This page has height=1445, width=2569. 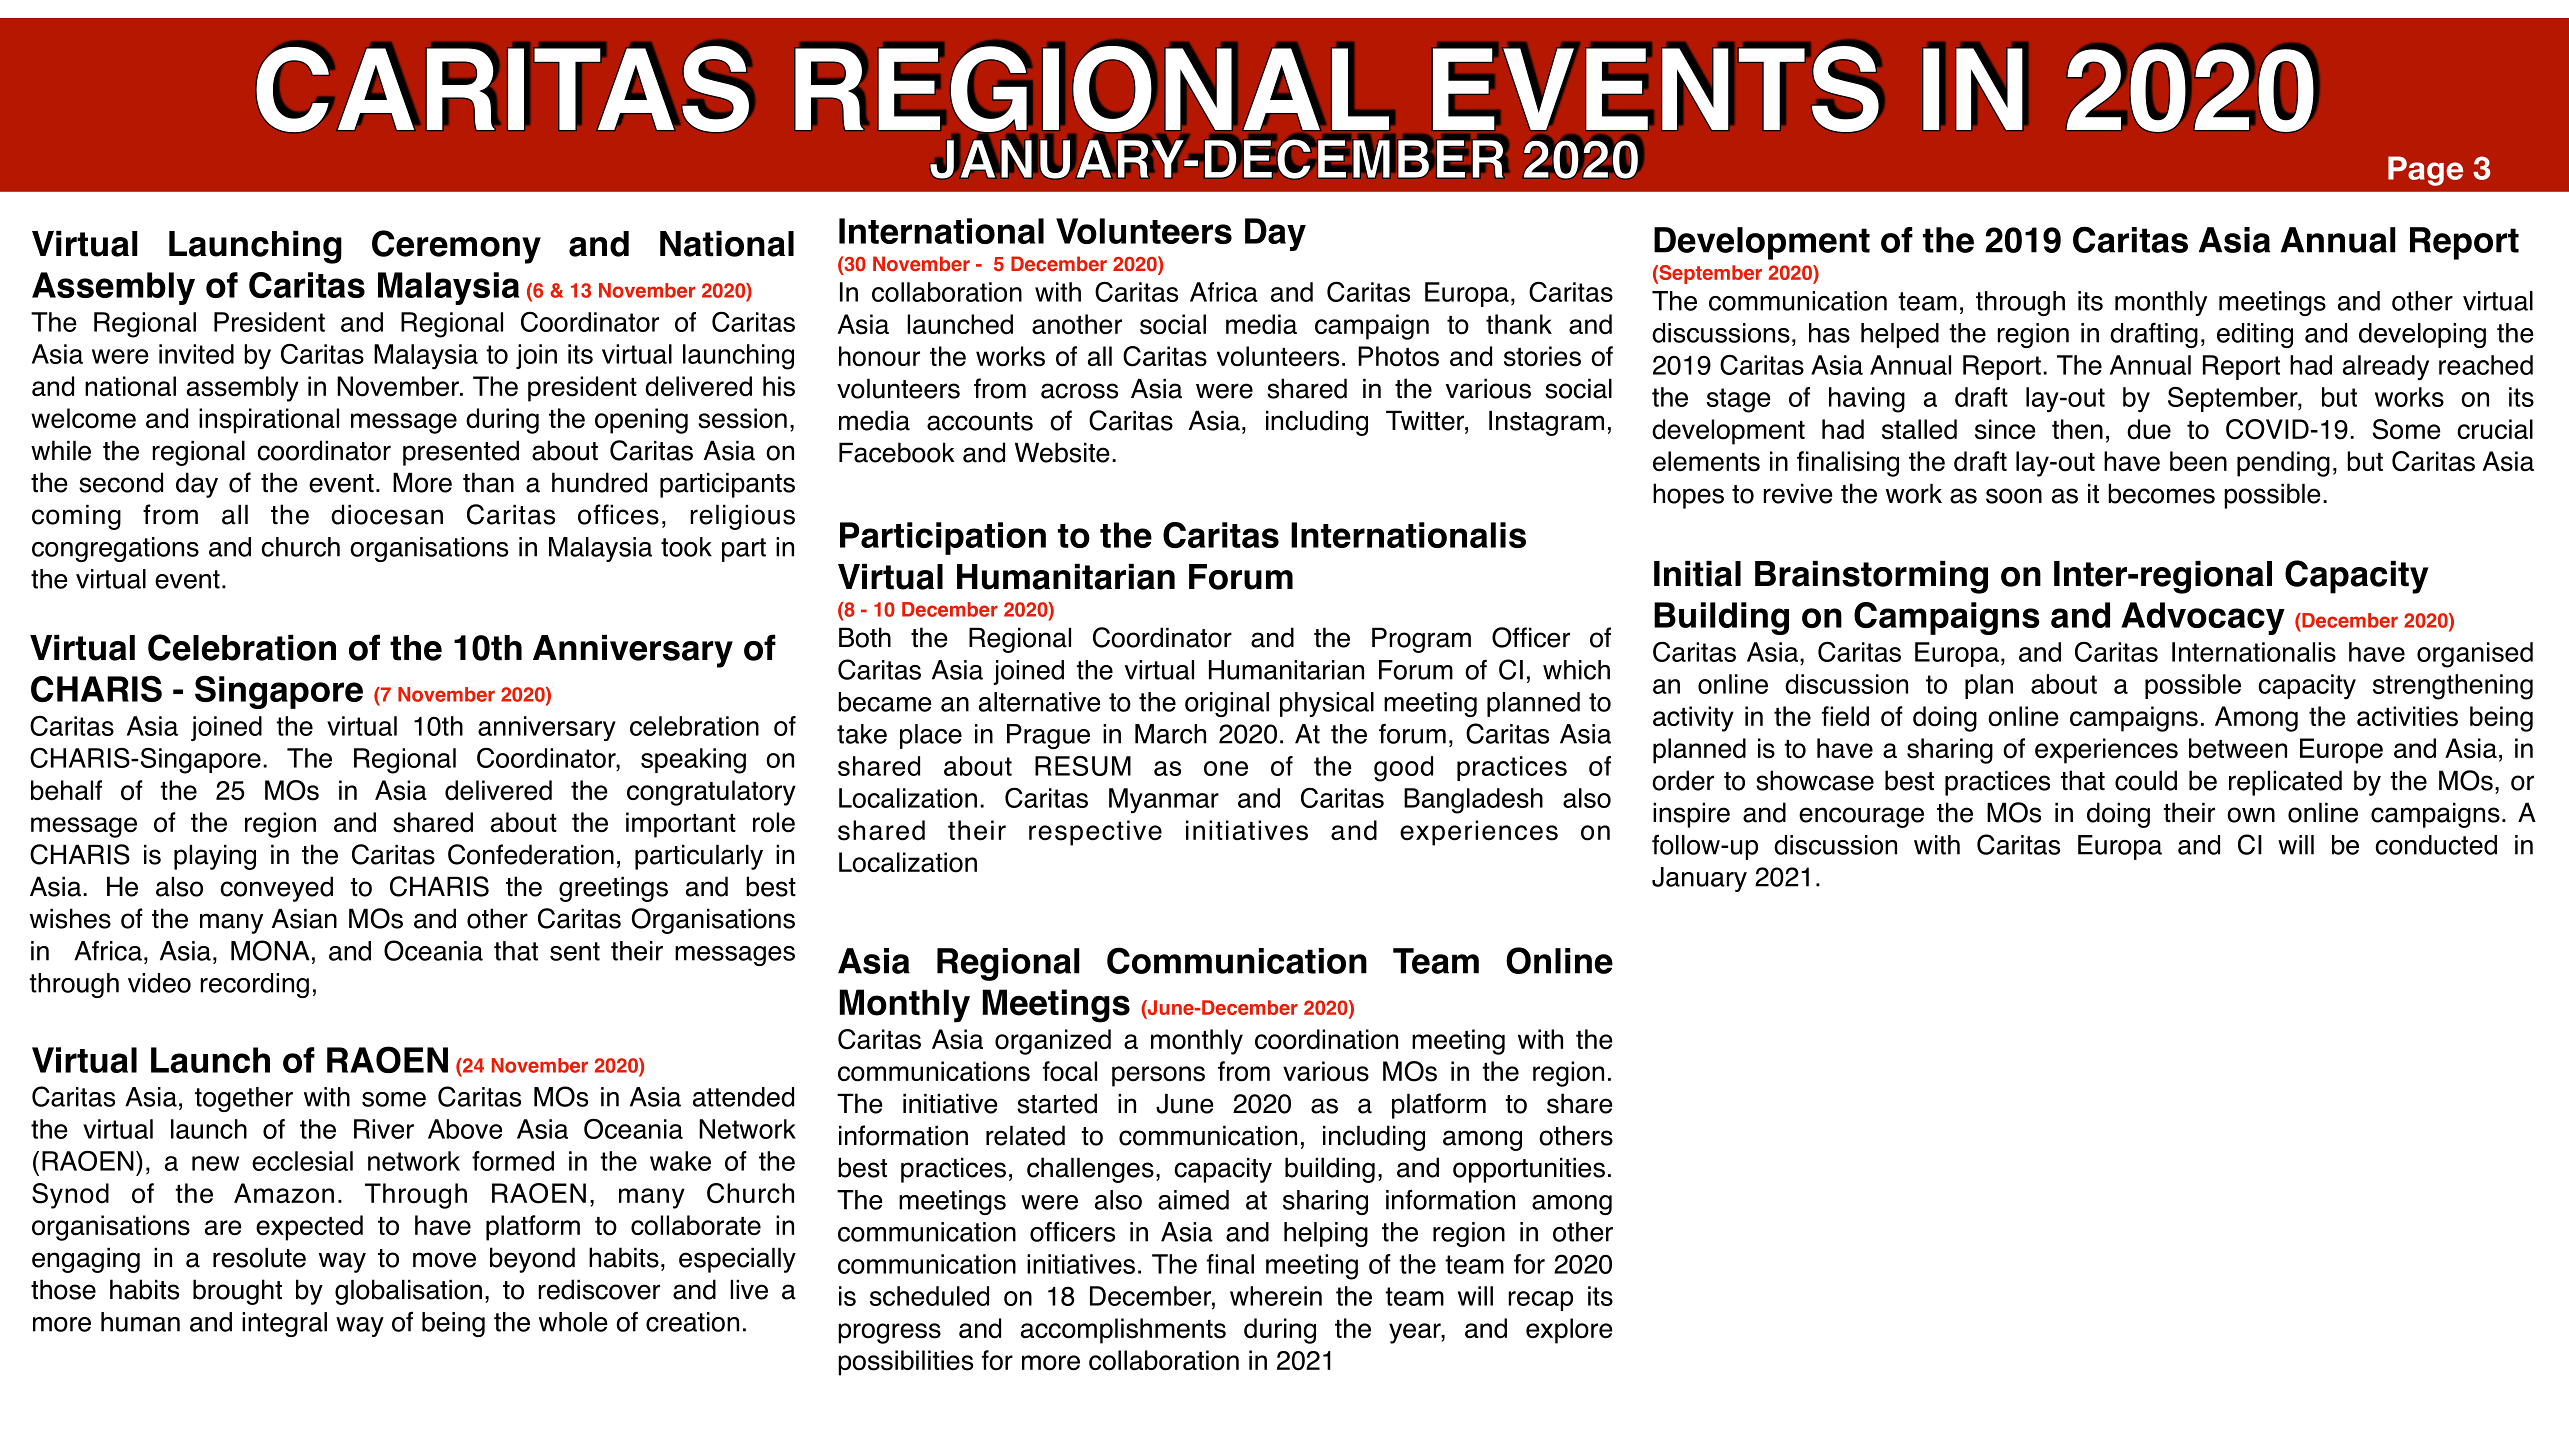 I want to click on together, so click(x=244, y=1099).
